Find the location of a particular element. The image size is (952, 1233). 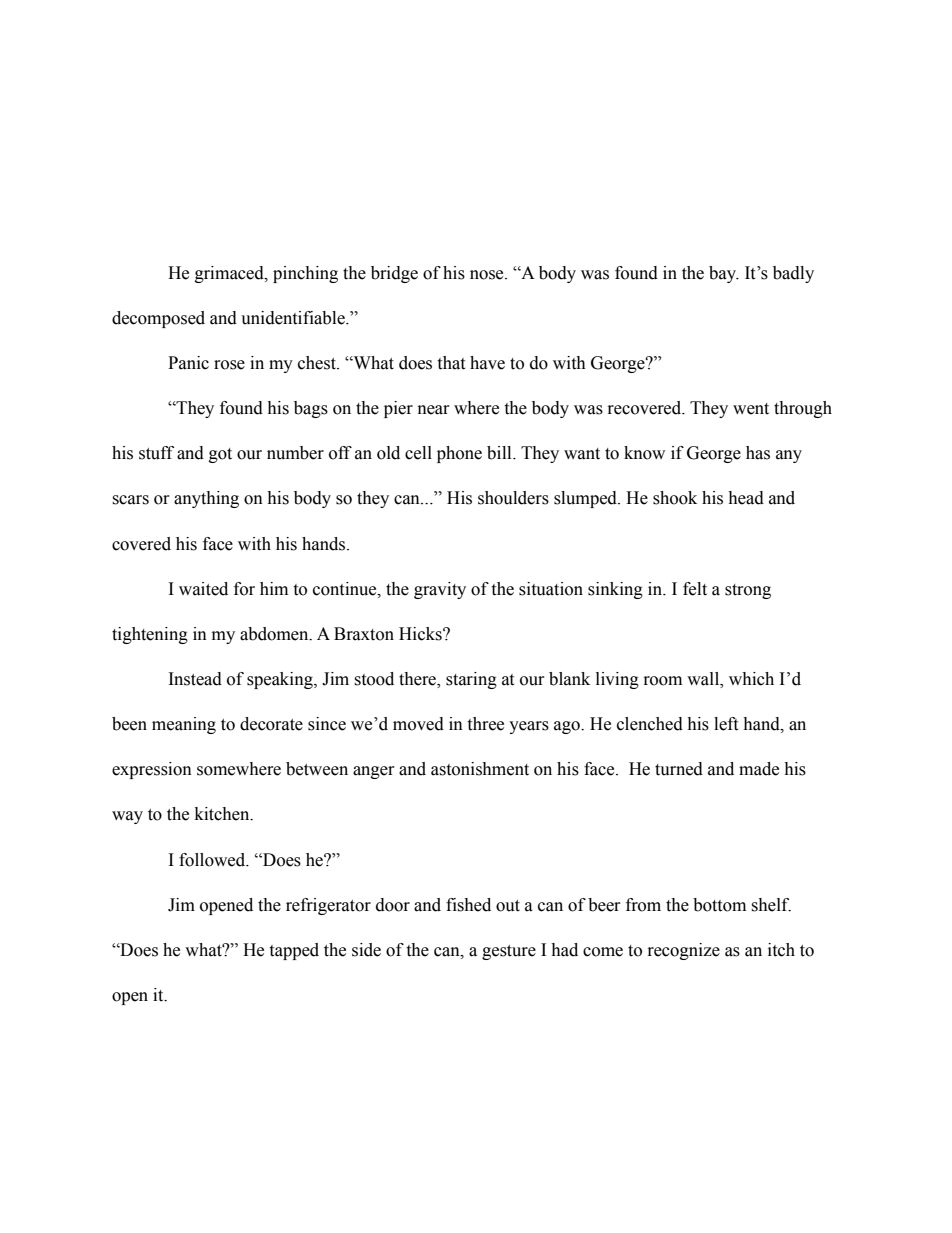

grimaced is located at coordinates (230, 274).
